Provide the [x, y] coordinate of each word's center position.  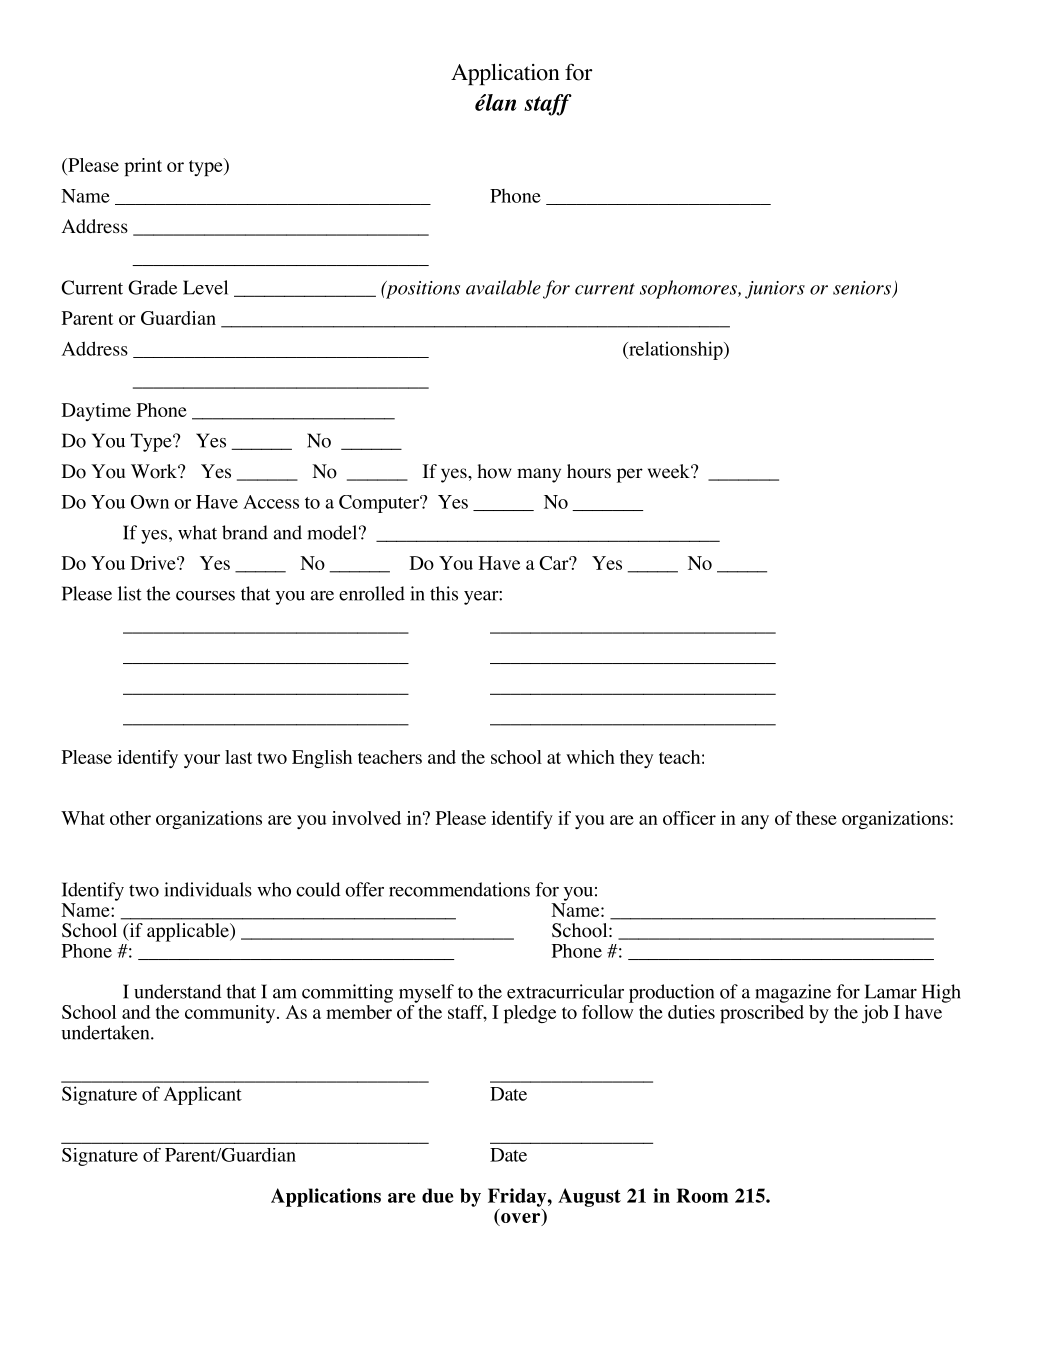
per [630, 475]
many [539, 475]
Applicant [202, 1095]
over [521, 1219]
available [503, 287]
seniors [863, 289]
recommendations [459, 889]
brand [245, 532]
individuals [208, 889]
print [143, 167]
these [816, 818]
